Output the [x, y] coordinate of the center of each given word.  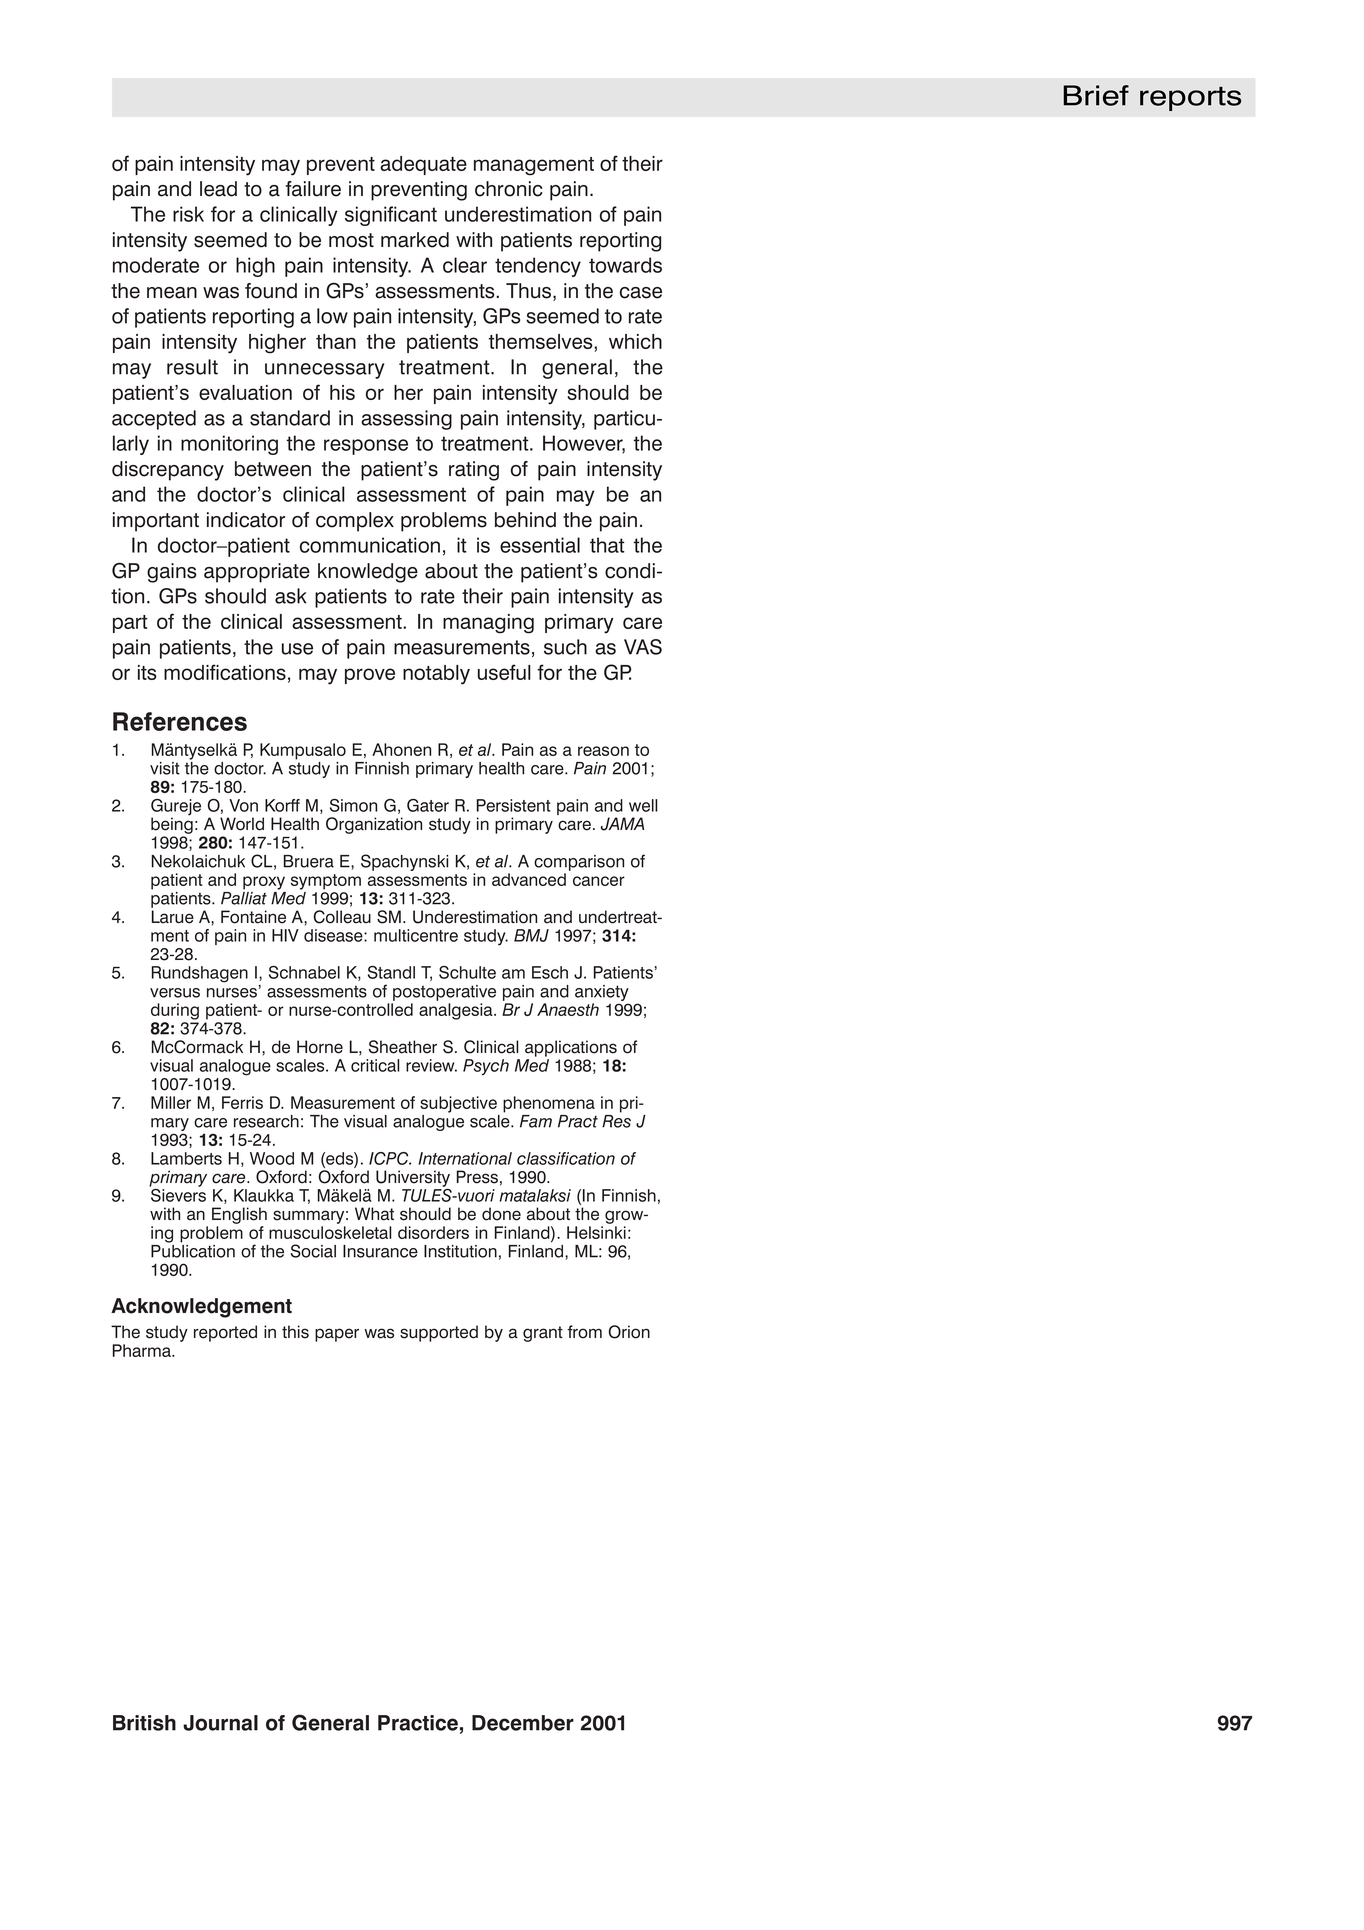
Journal [220, 1723]
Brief [1096, 95]
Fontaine [253, 917]
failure [313, 189]
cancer [599, 881]
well [643, 805]
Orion [629, 1332]
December [523, 1723]
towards [625, 265]
